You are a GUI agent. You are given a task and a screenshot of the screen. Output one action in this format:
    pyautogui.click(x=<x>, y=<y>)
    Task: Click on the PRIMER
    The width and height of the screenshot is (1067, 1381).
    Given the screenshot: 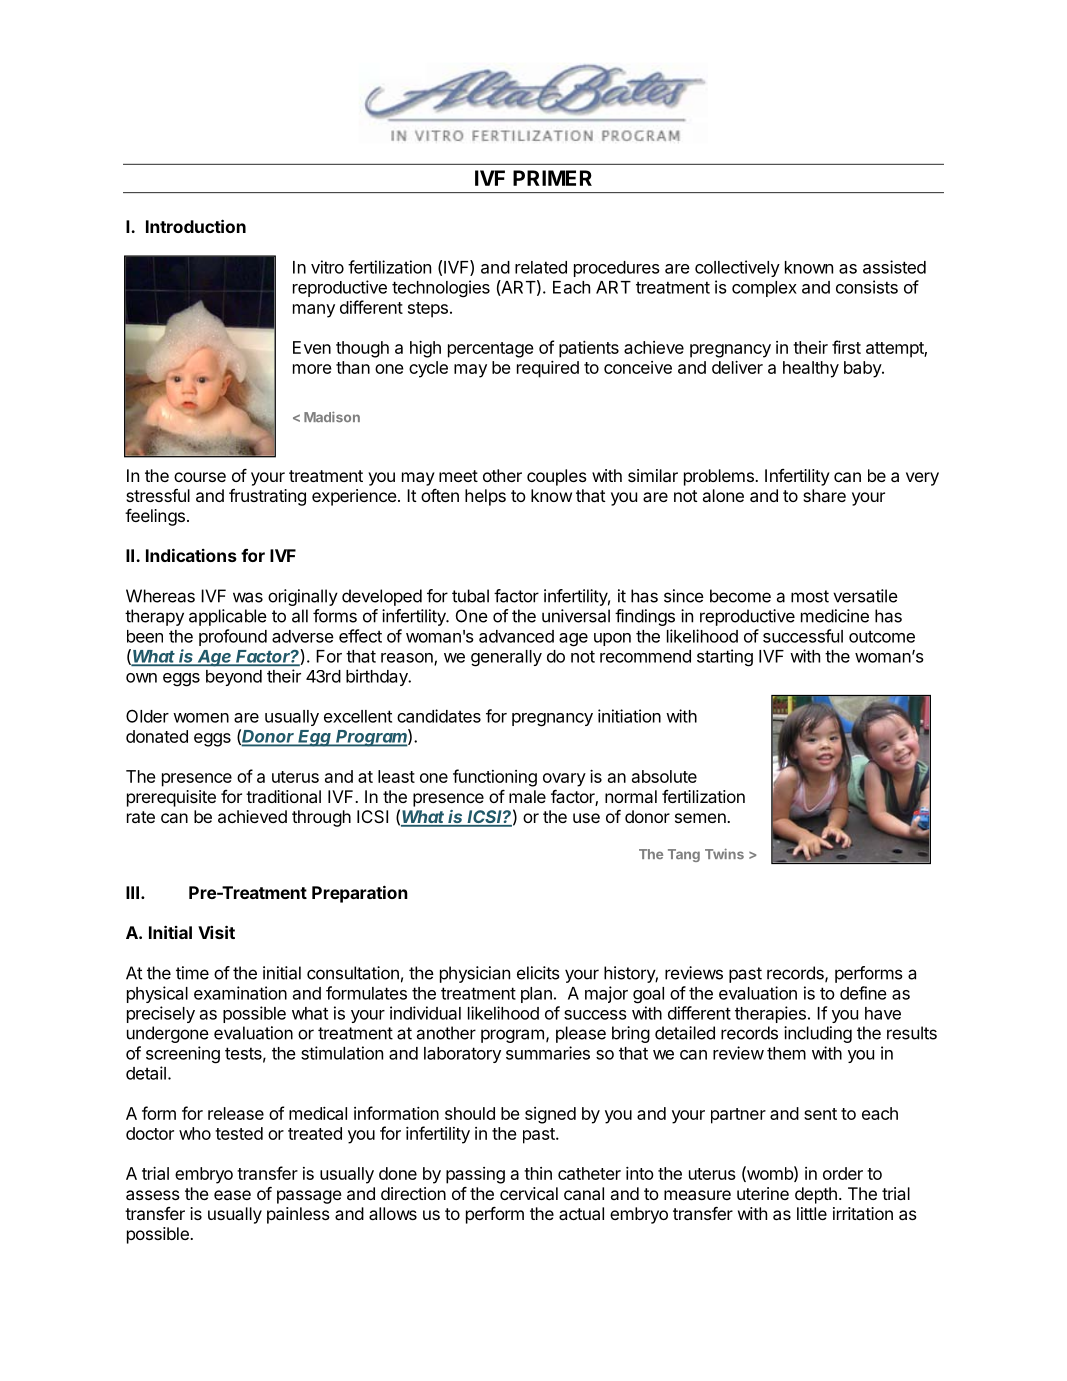 What is the action you would take?
    pyautogui.click(x=552, y=178)
